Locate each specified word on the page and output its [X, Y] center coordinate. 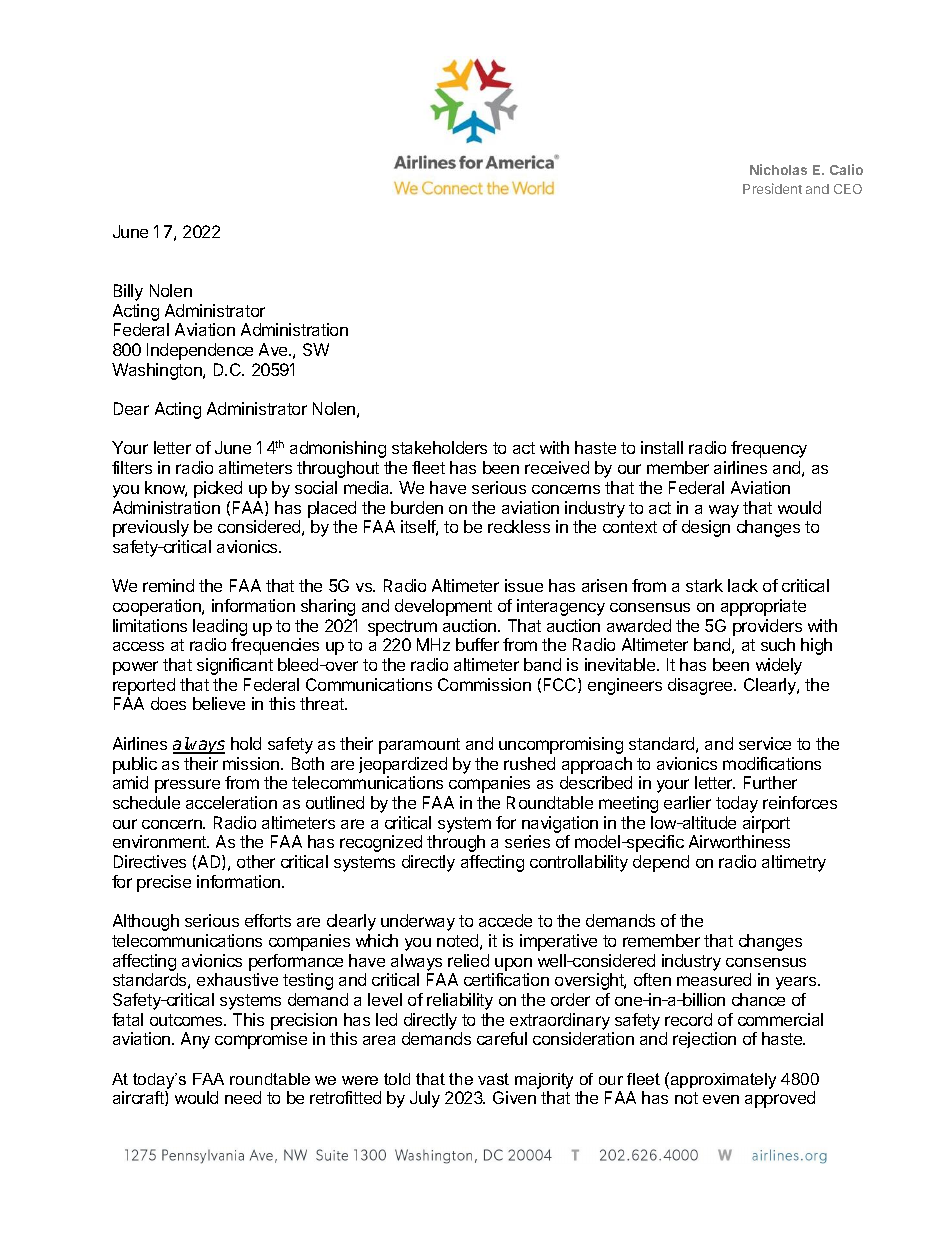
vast [493, 1079]
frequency [769, 449]
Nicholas [778, 169]
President [772, 188]
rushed [529, 763]
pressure [187, 786]
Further [770, 782]
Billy [128, 292]
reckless [519, 526]
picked [218, 489]
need [243, 1097]
